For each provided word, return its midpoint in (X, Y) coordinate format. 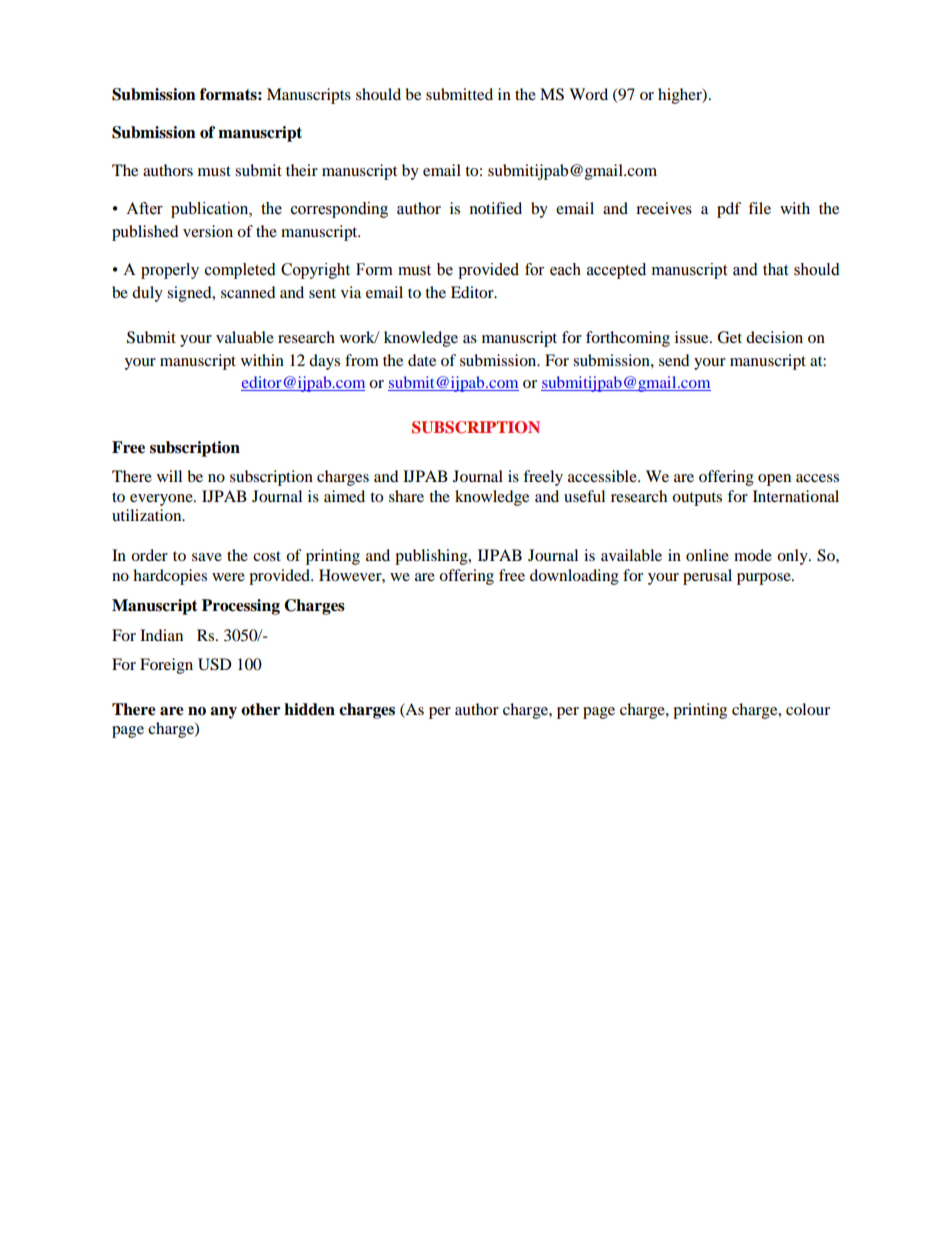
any (223, 713)
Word (588, 94)
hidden (309, 709)
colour (808, 709)
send (674, 360)
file (759, 208)
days (324, 362)
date (422, 360)
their (302, 170)
